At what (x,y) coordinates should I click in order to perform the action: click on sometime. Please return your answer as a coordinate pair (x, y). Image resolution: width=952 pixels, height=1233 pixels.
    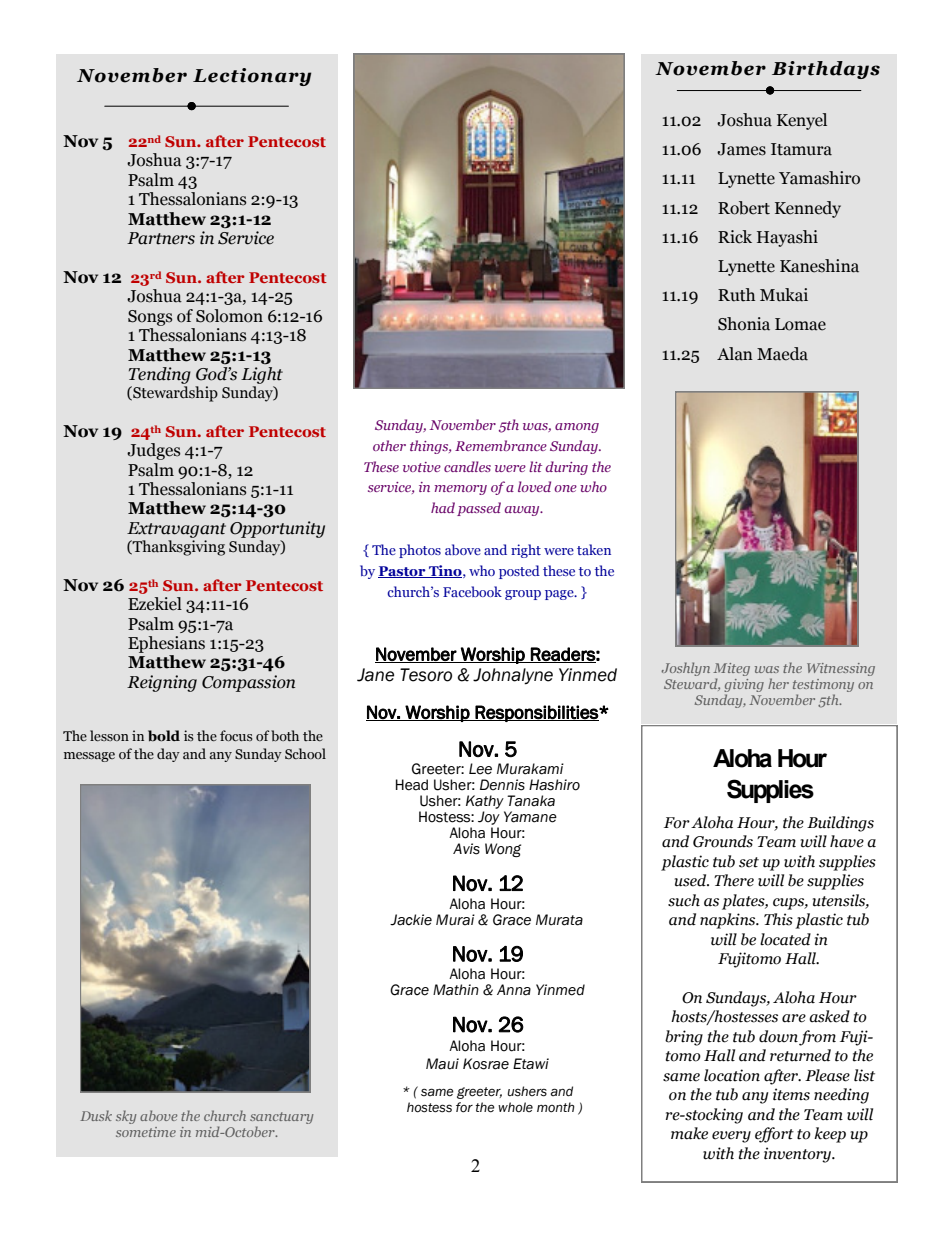
    Looking at the image, I should click on (146, 1132).
